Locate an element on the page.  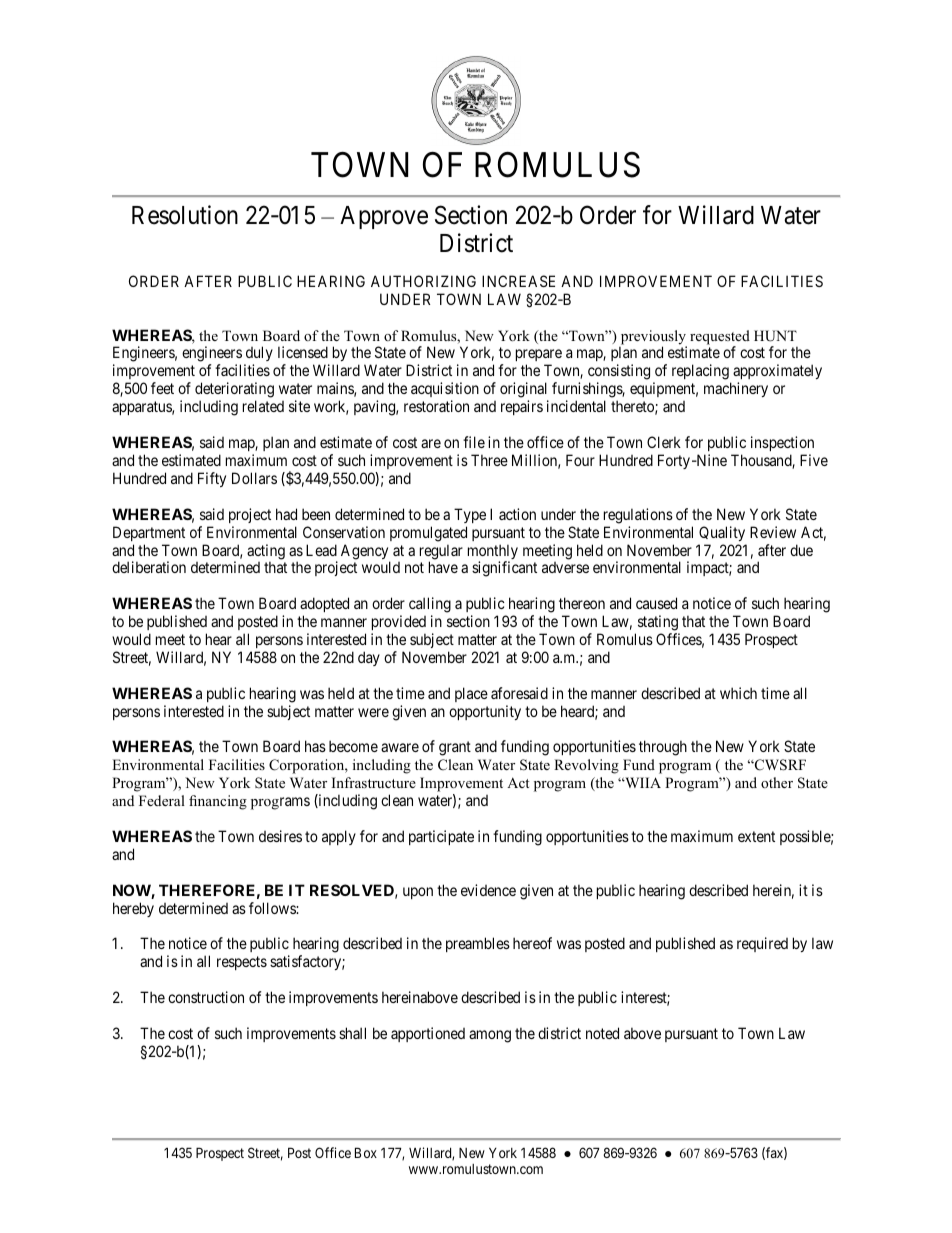
acting is located at coordinates (266, 553).
